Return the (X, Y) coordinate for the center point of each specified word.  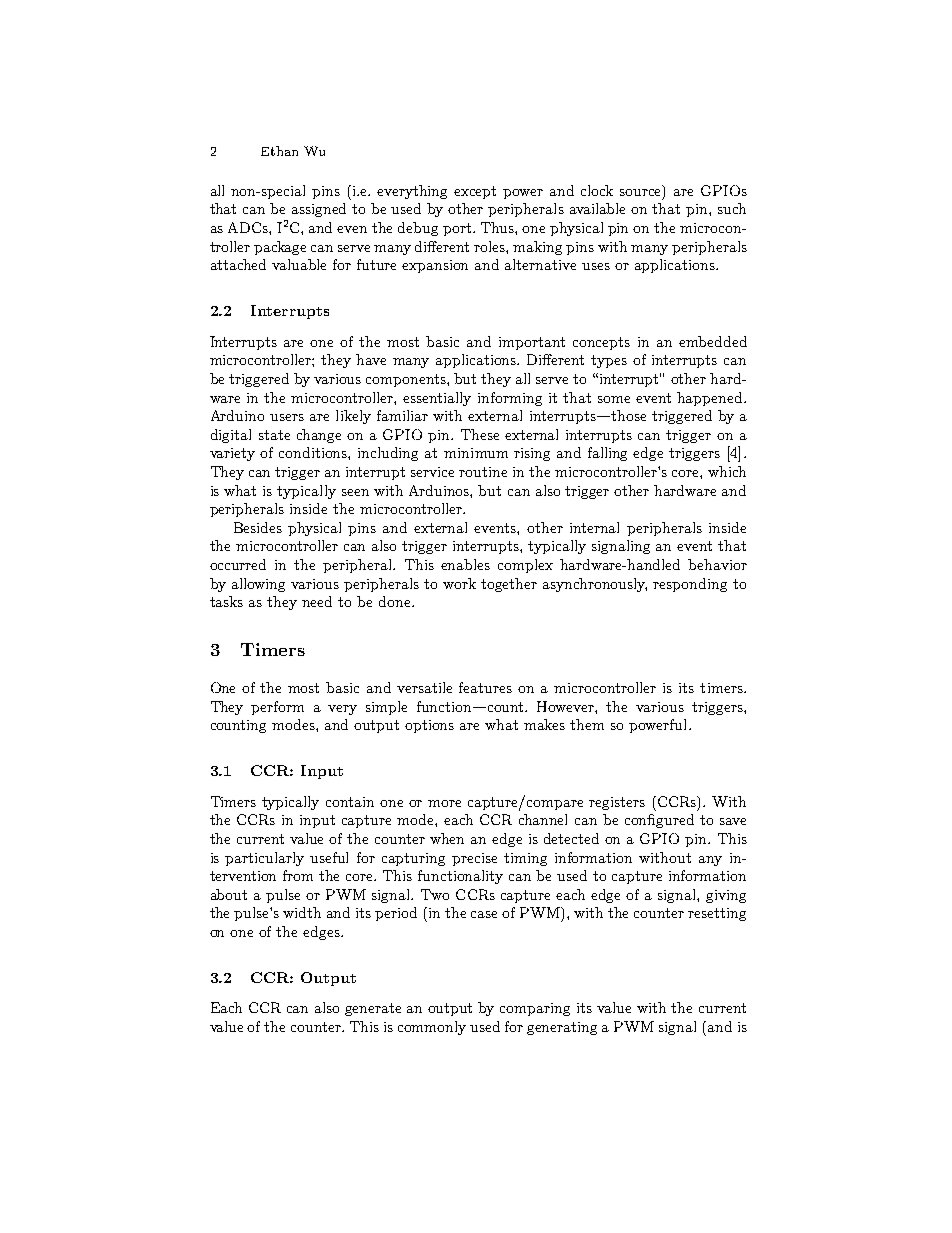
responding (690, 585)
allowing (258, 585)
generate (373, 1009)
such (732, 208)
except (475, 192)
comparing (535, 1009)
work (459, 583)
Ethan (279, 151)
